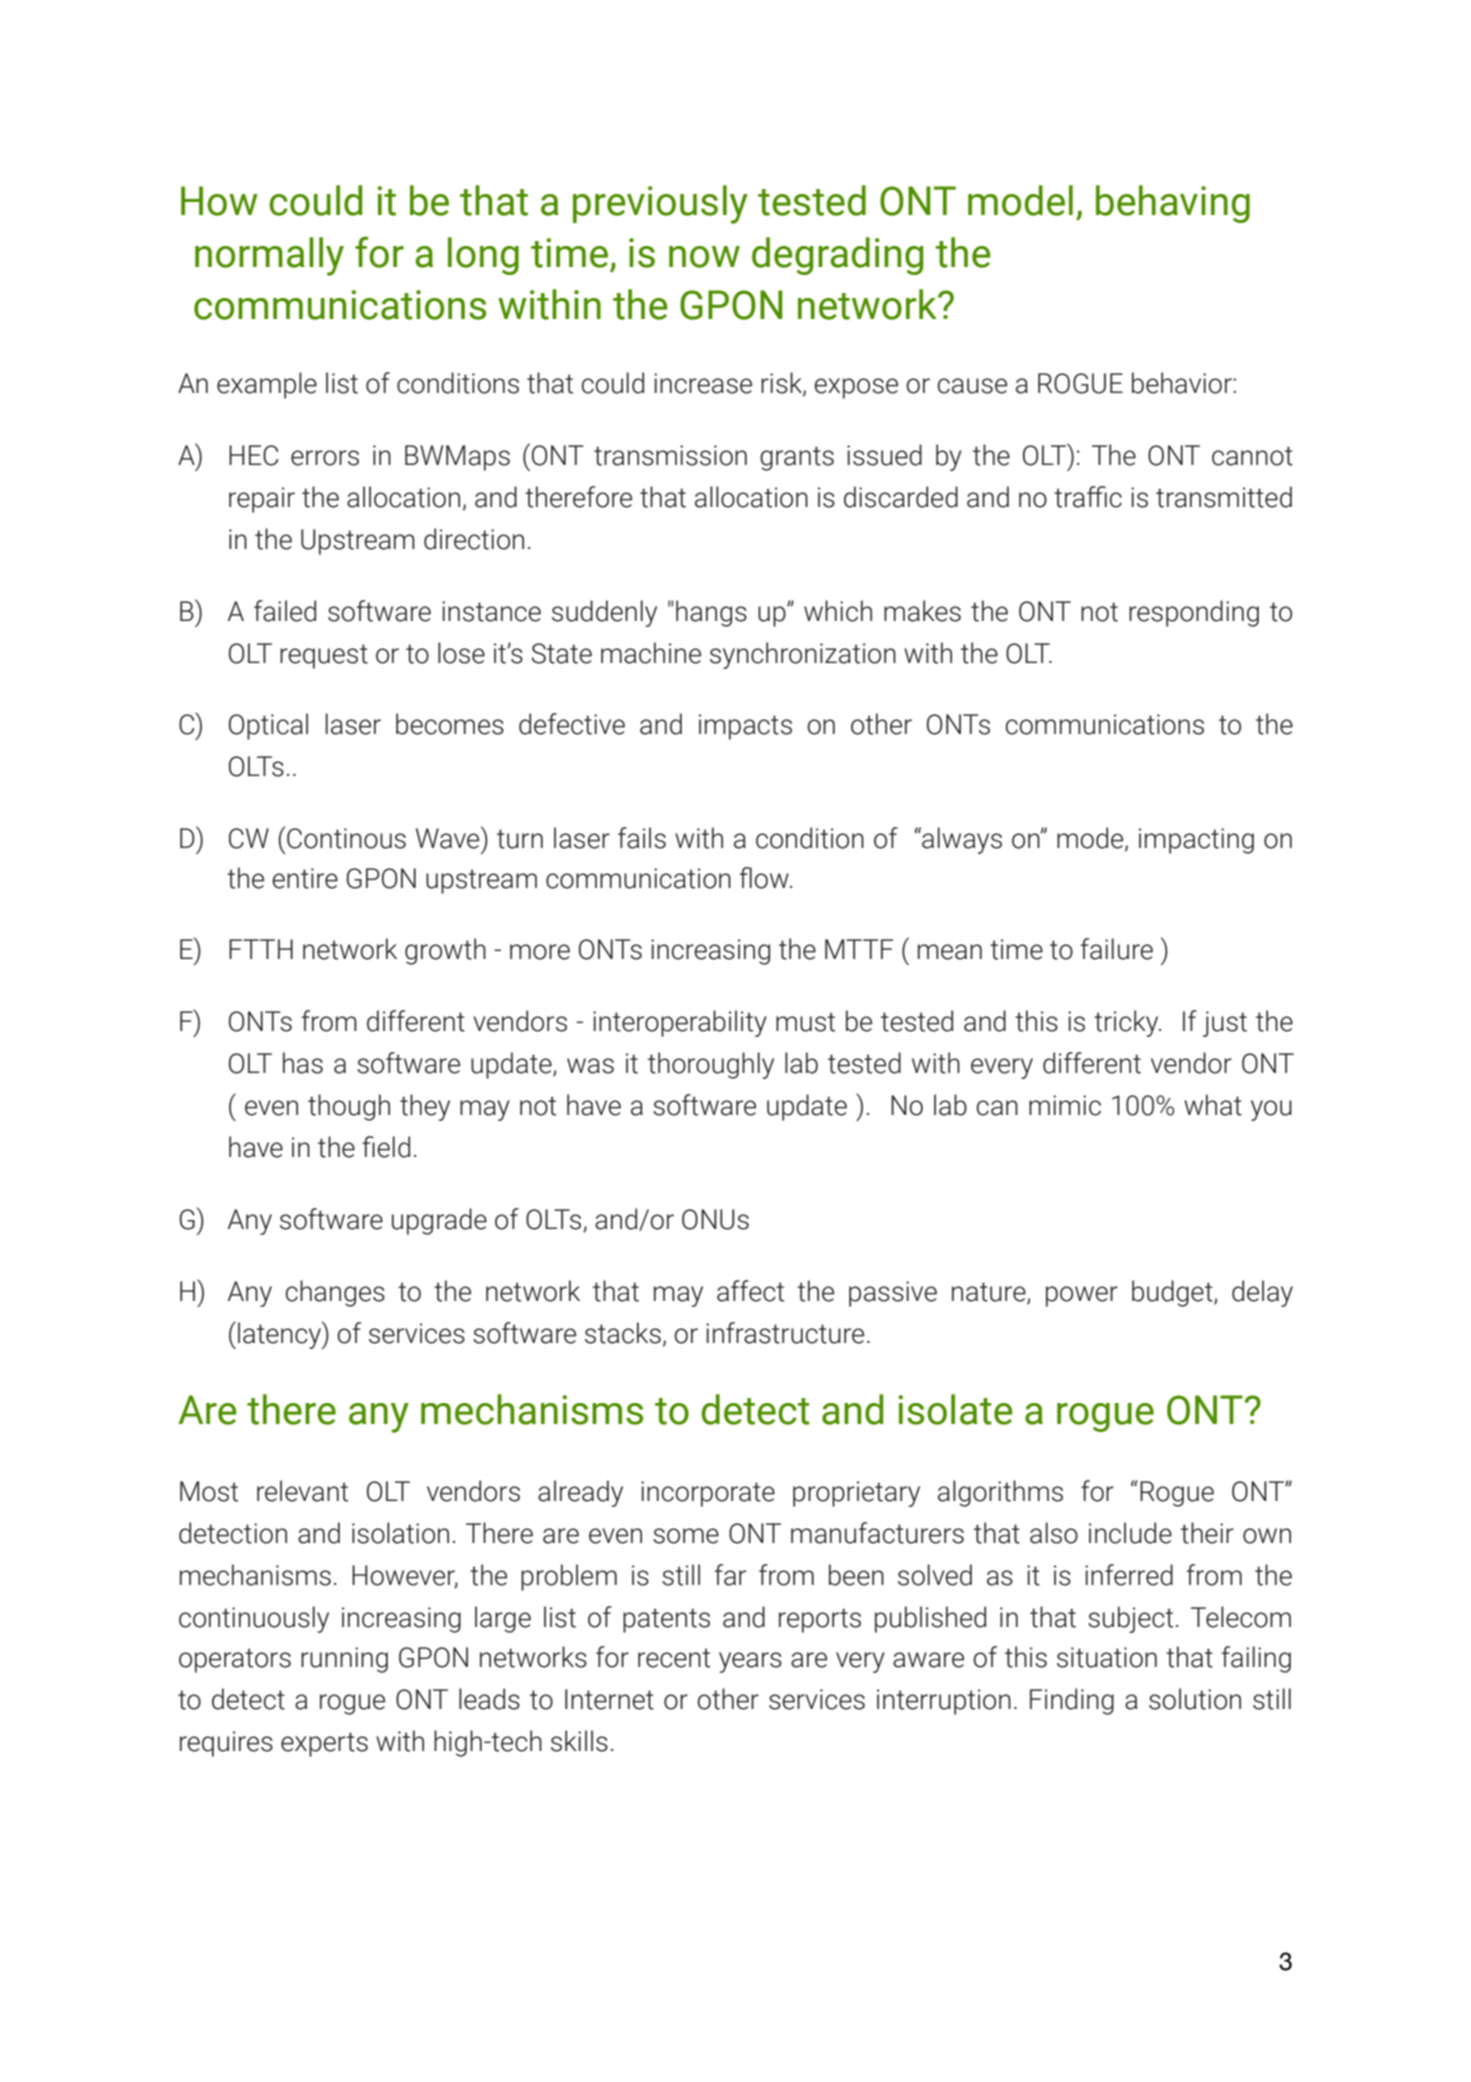 The width and height of the screenshot is (1471, 2082). I want to click on behaving, so click(1173, 204).
